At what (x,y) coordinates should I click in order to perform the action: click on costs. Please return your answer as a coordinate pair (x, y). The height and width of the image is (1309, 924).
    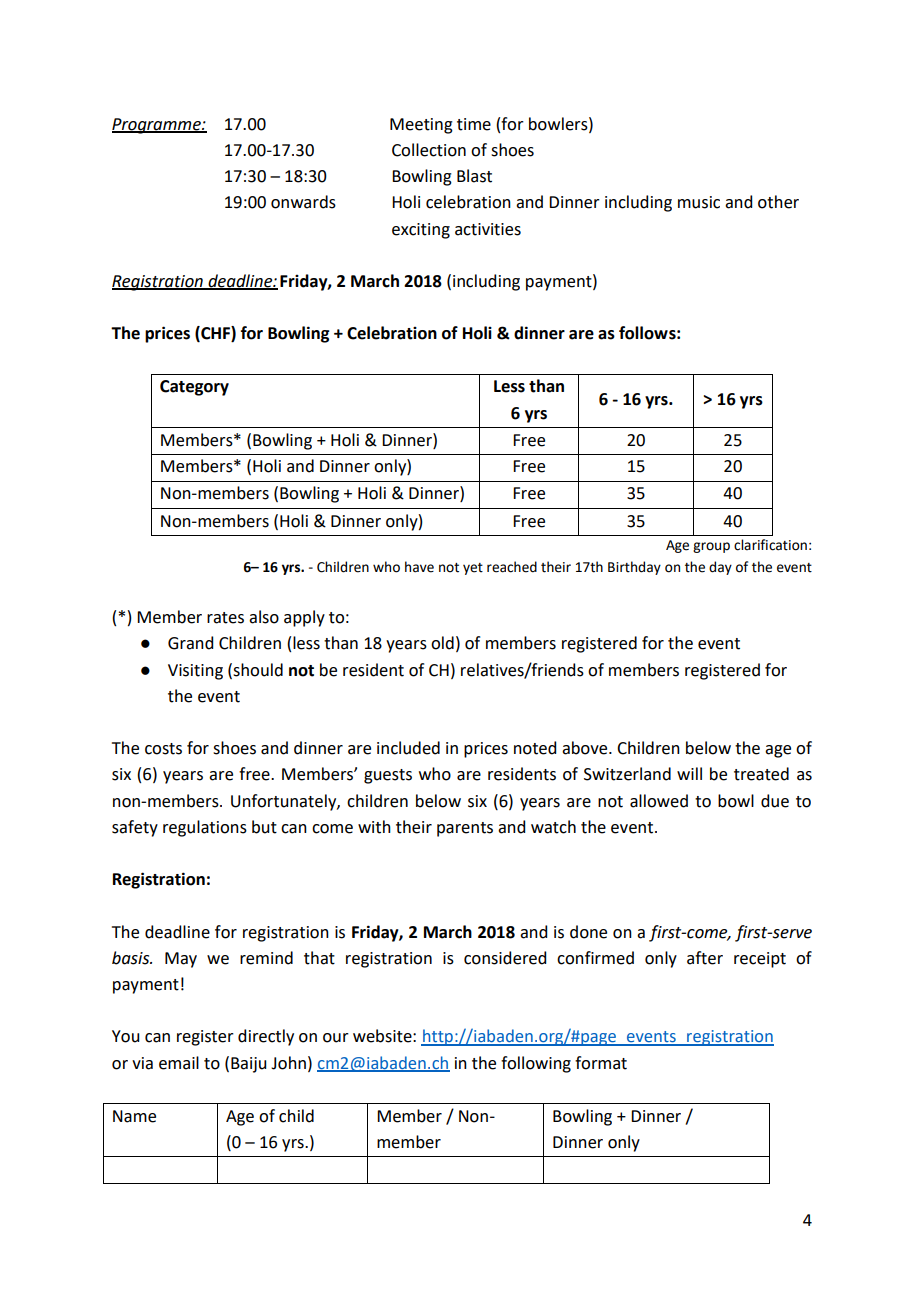
    Looking at the image, I should click on (163, 749).
